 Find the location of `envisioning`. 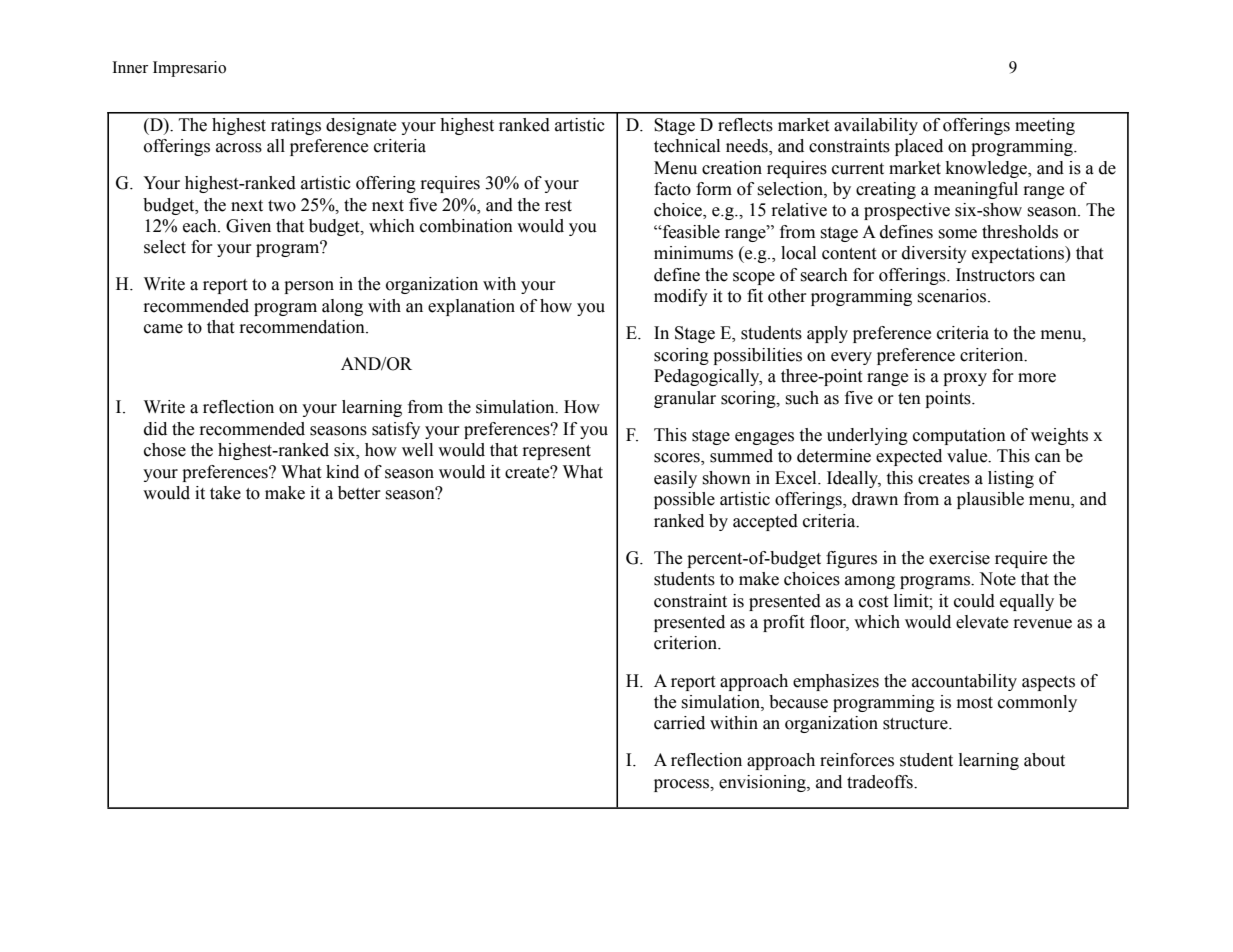

envisioning is located at coordinates (763, 783).
